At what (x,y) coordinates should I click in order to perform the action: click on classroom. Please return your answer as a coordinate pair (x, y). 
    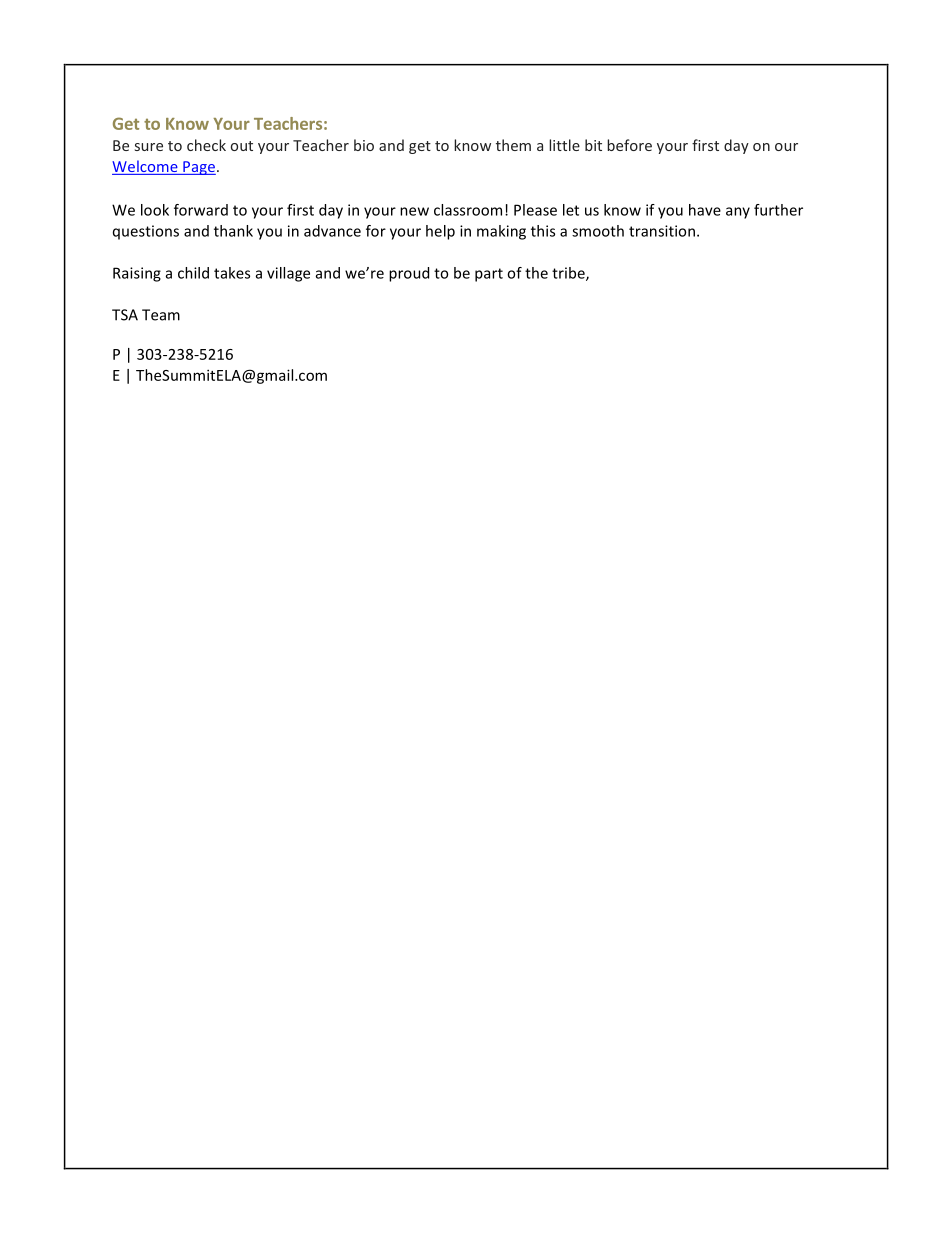
    Looking at the image, I should click on (468, 210).
